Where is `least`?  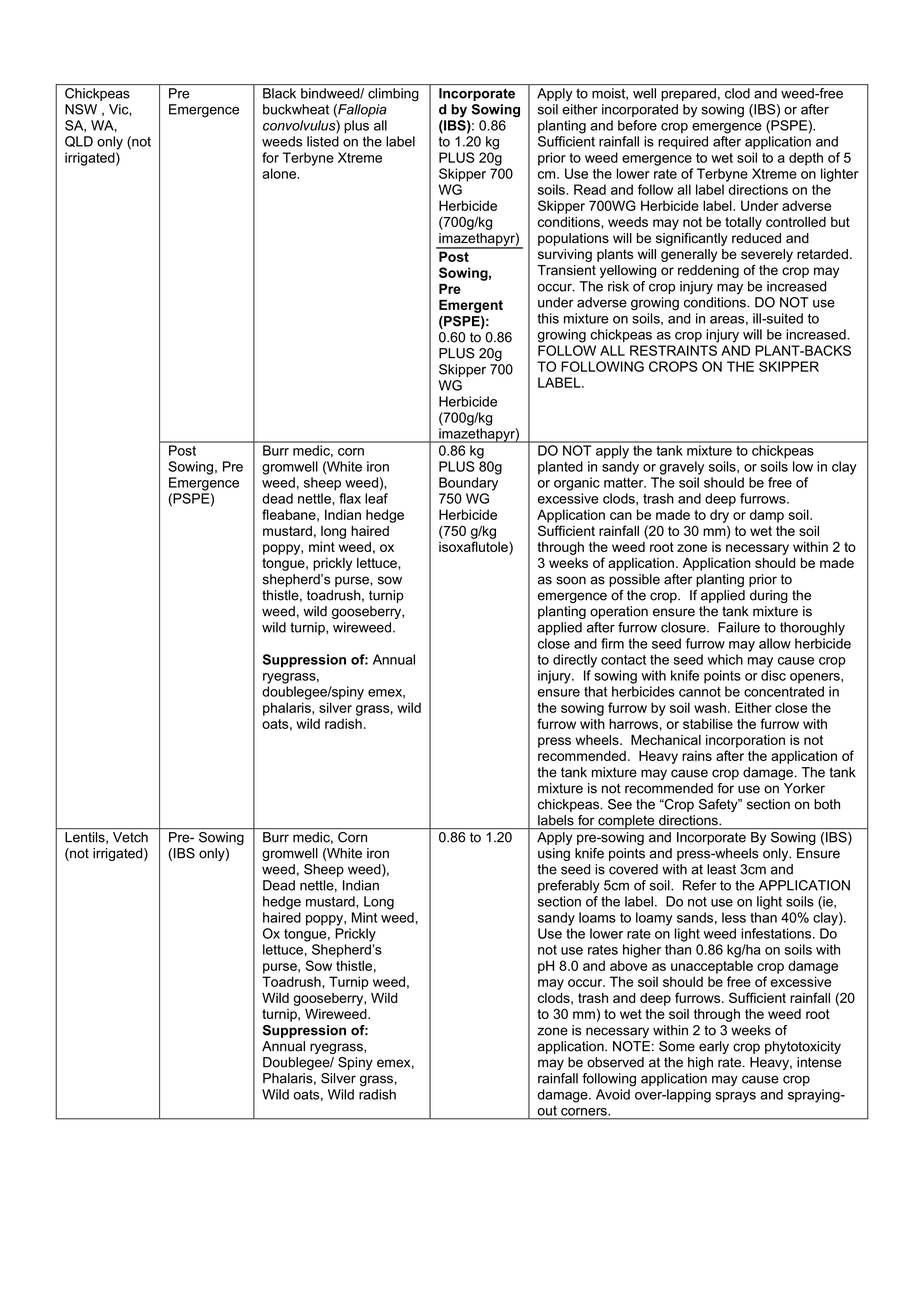 least is located at coordinates (721, 869).
